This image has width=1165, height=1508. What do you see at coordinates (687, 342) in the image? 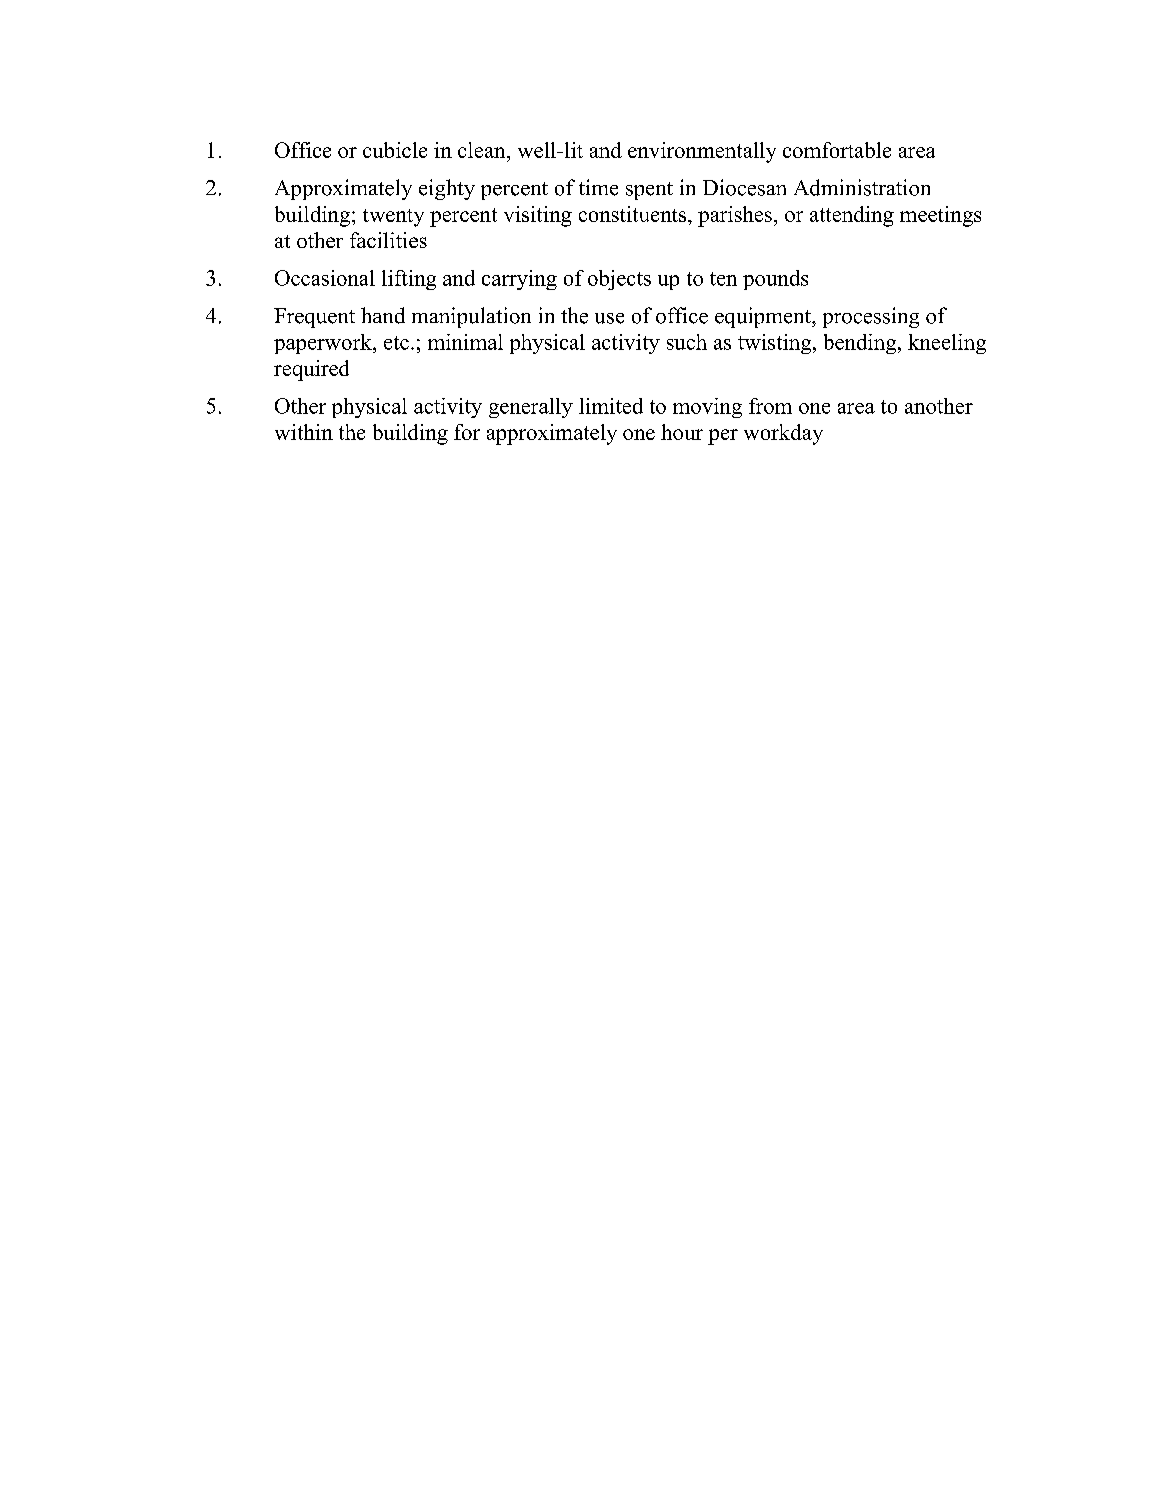
I see `such` at bounding box center [687, 342].
